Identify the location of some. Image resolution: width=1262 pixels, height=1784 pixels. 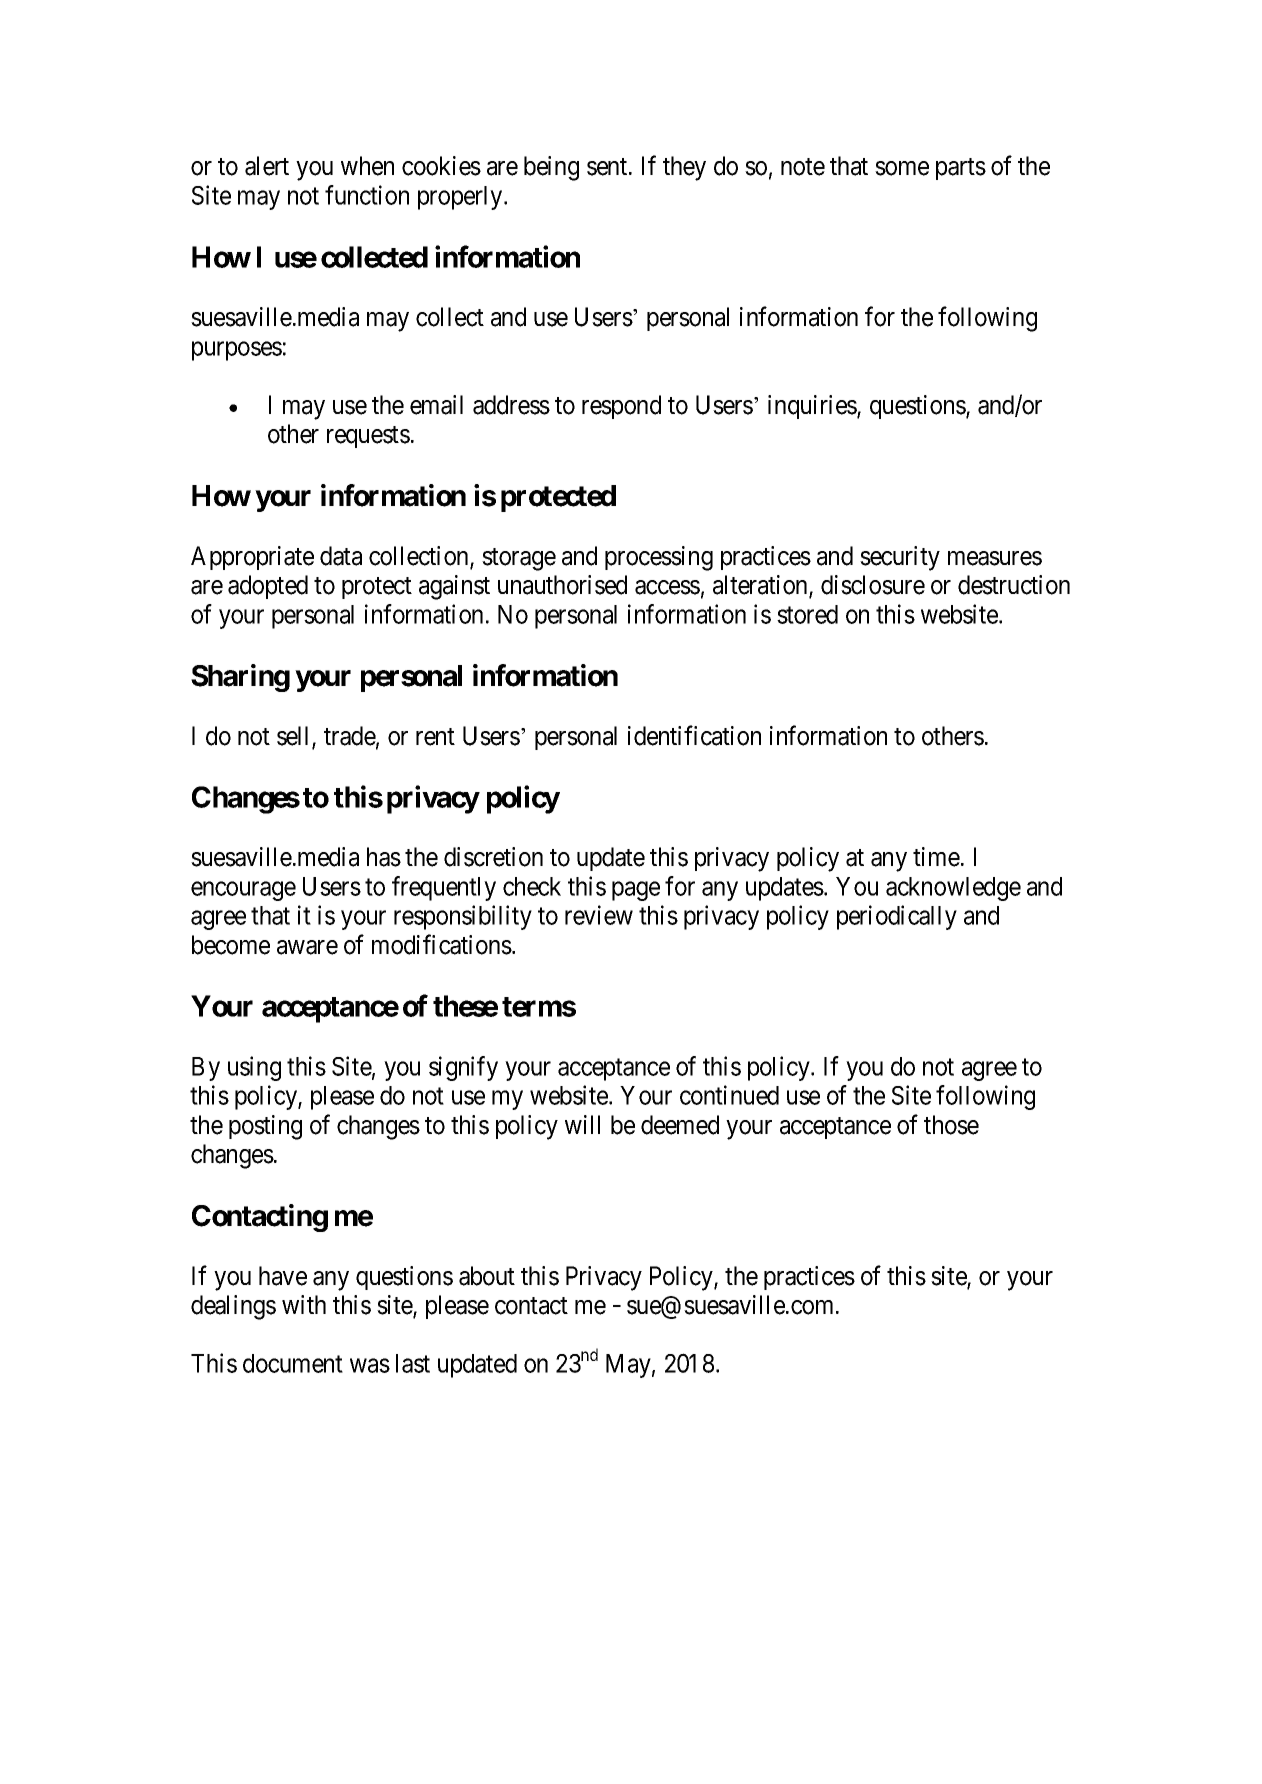
(902, 168).
